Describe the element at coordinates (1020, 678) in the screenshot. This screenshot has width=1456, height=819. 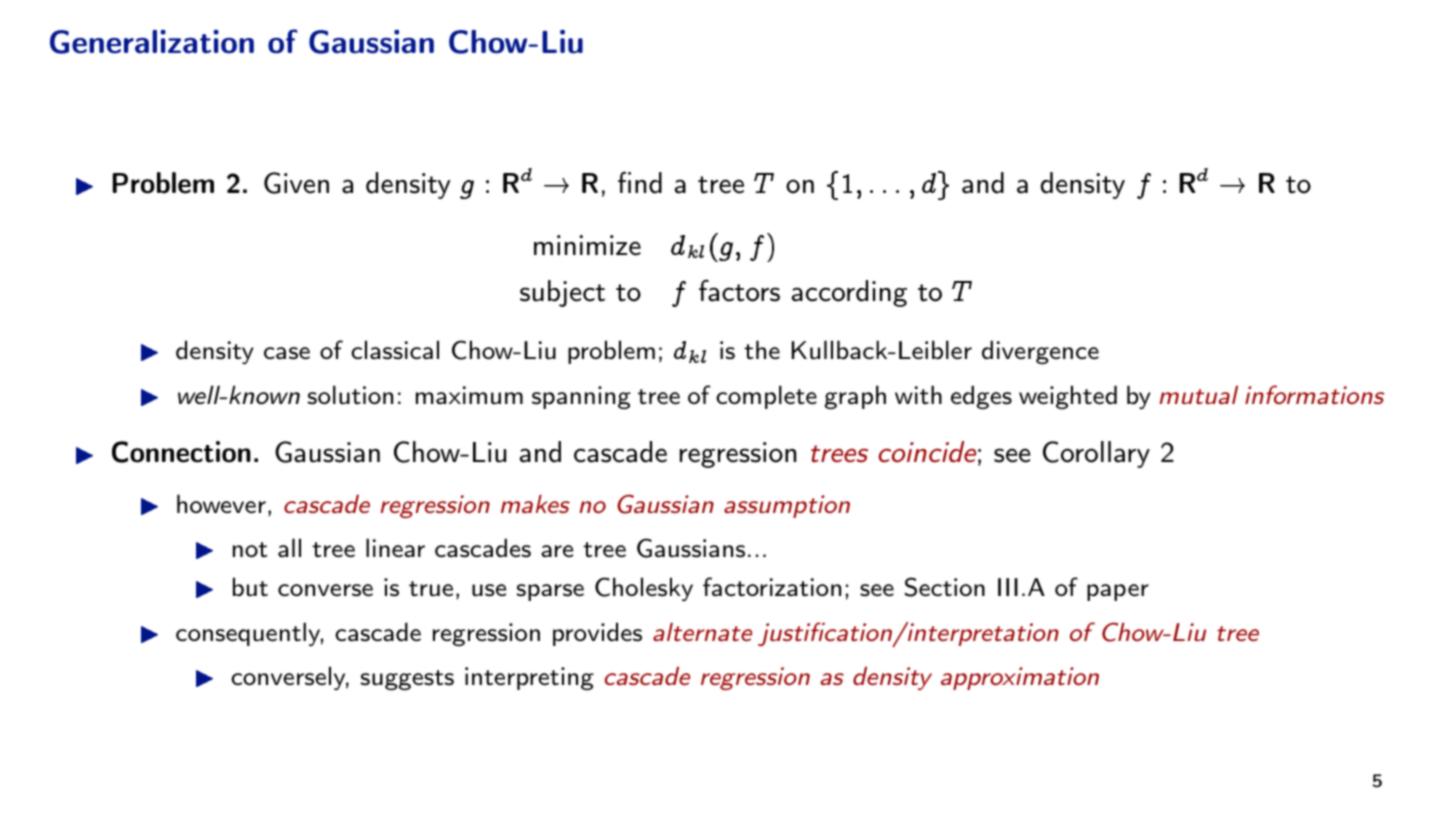
I see `approximation` at that location.
